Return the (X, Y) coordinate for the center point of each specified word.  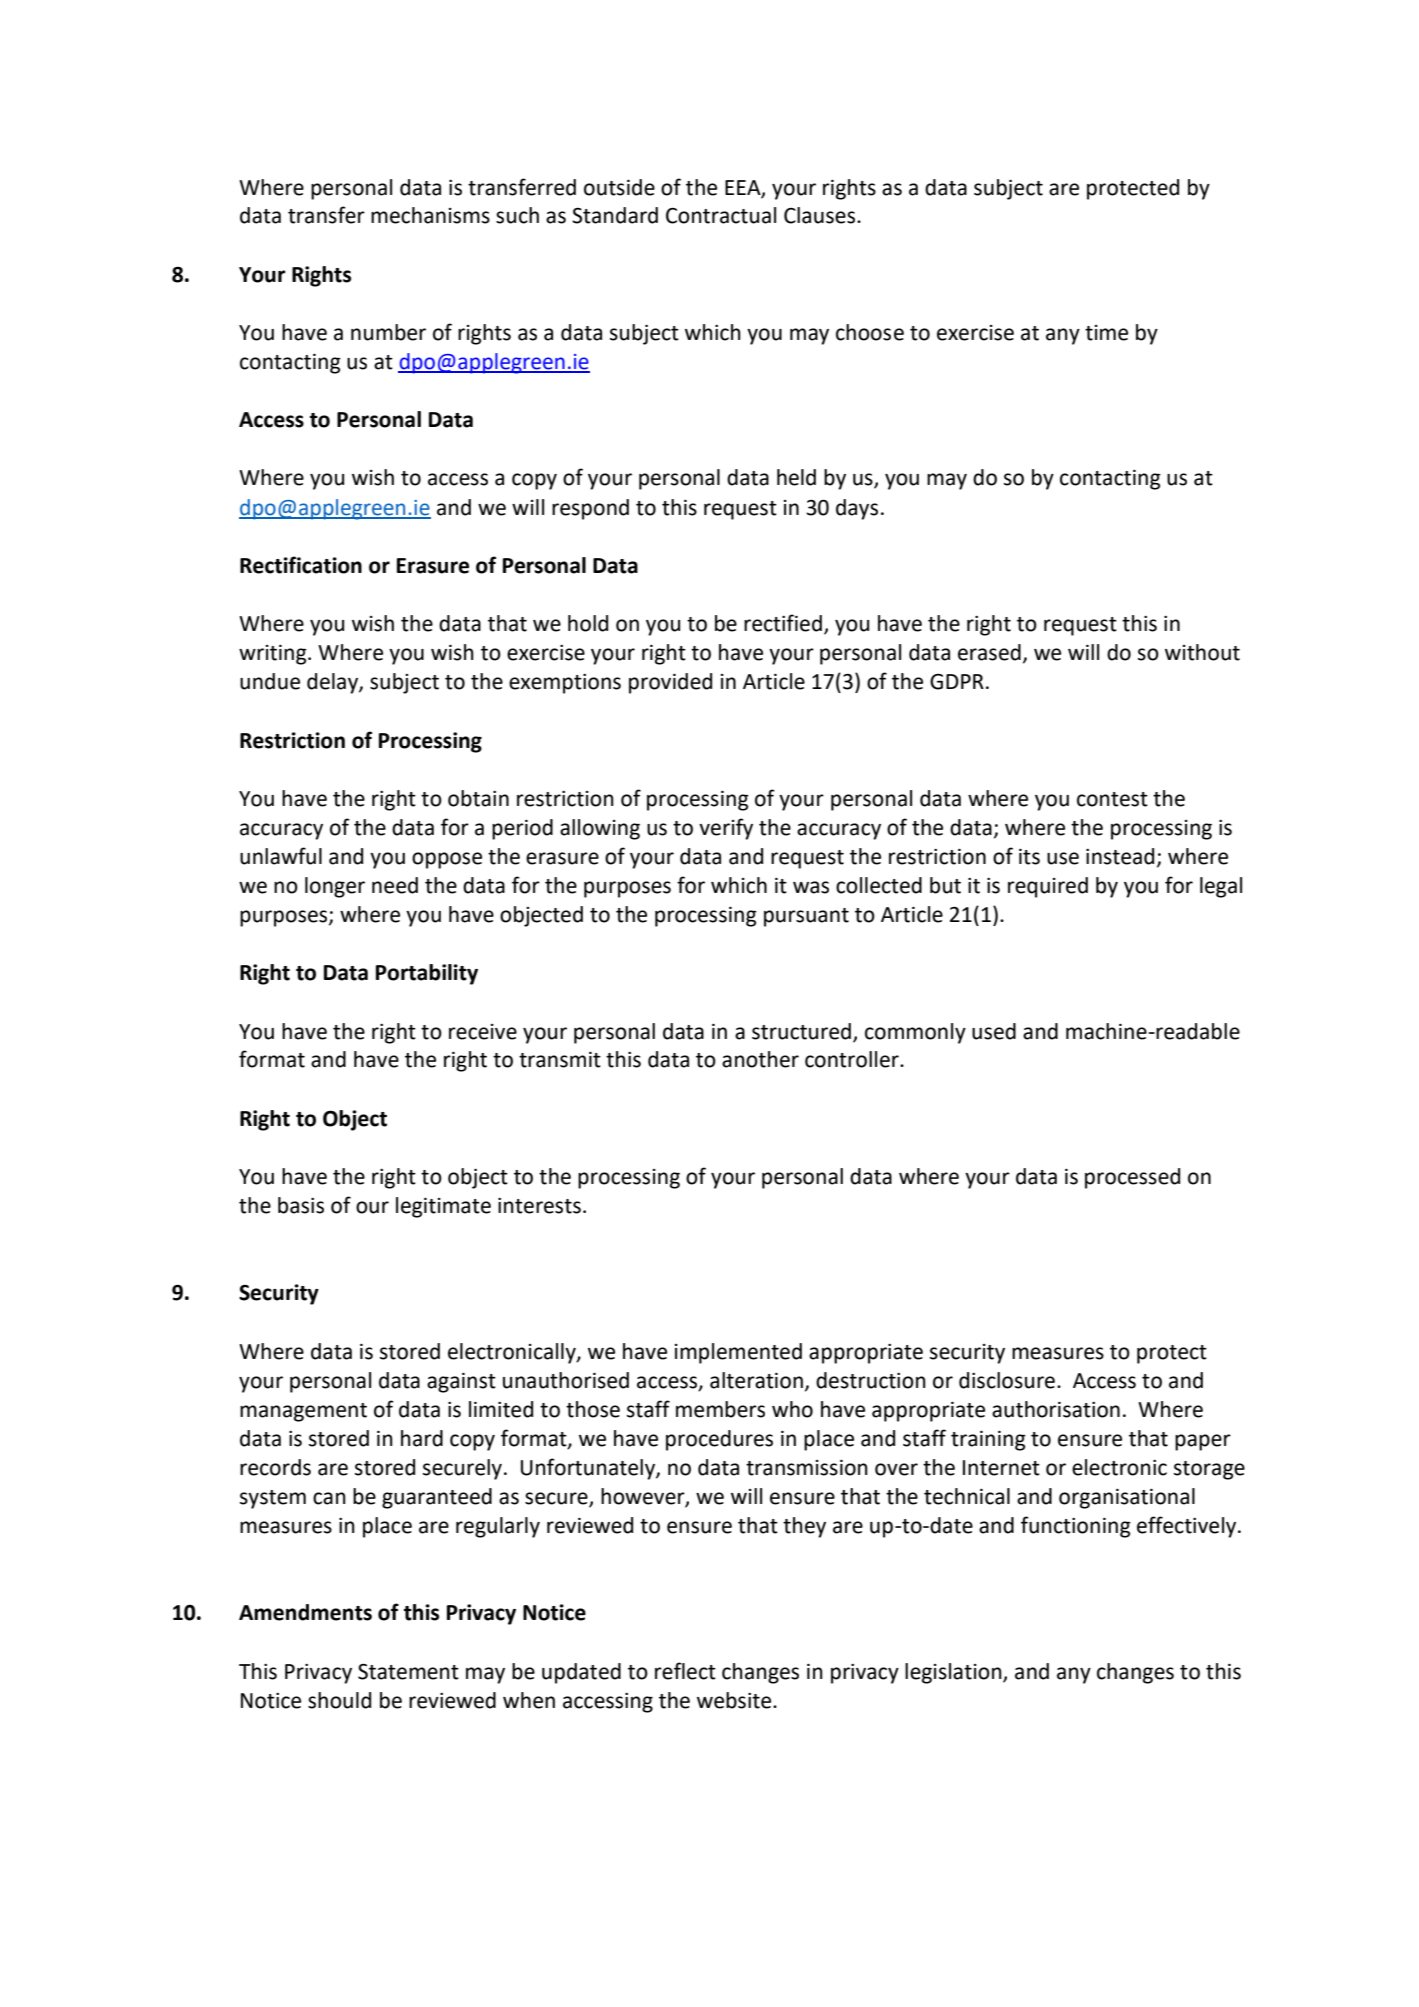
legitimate (443, 1207)
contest (1112, 799)
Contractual (721, 215)
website (735, 1700)
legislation (954, 1673)
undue (270, 681)
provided (670, 683)
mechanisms (430, 215)
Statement (408, 1671)
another (760, 1059)
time (1106, 333)
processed (1132, 1178)
